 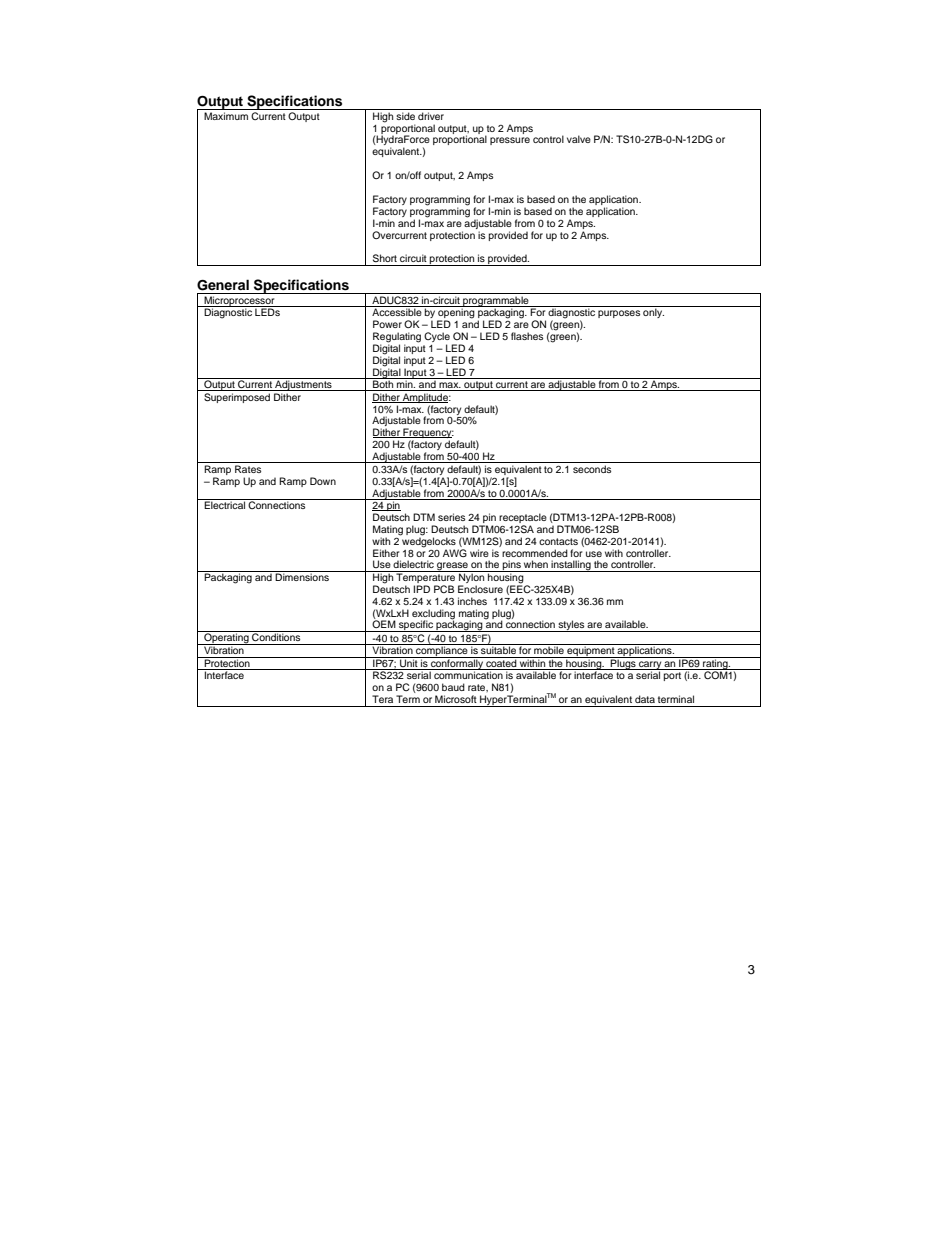 What do you see at coordinates (592, 469) in the screenshot?
I see `seconds` at bounding box center [592, 469].
